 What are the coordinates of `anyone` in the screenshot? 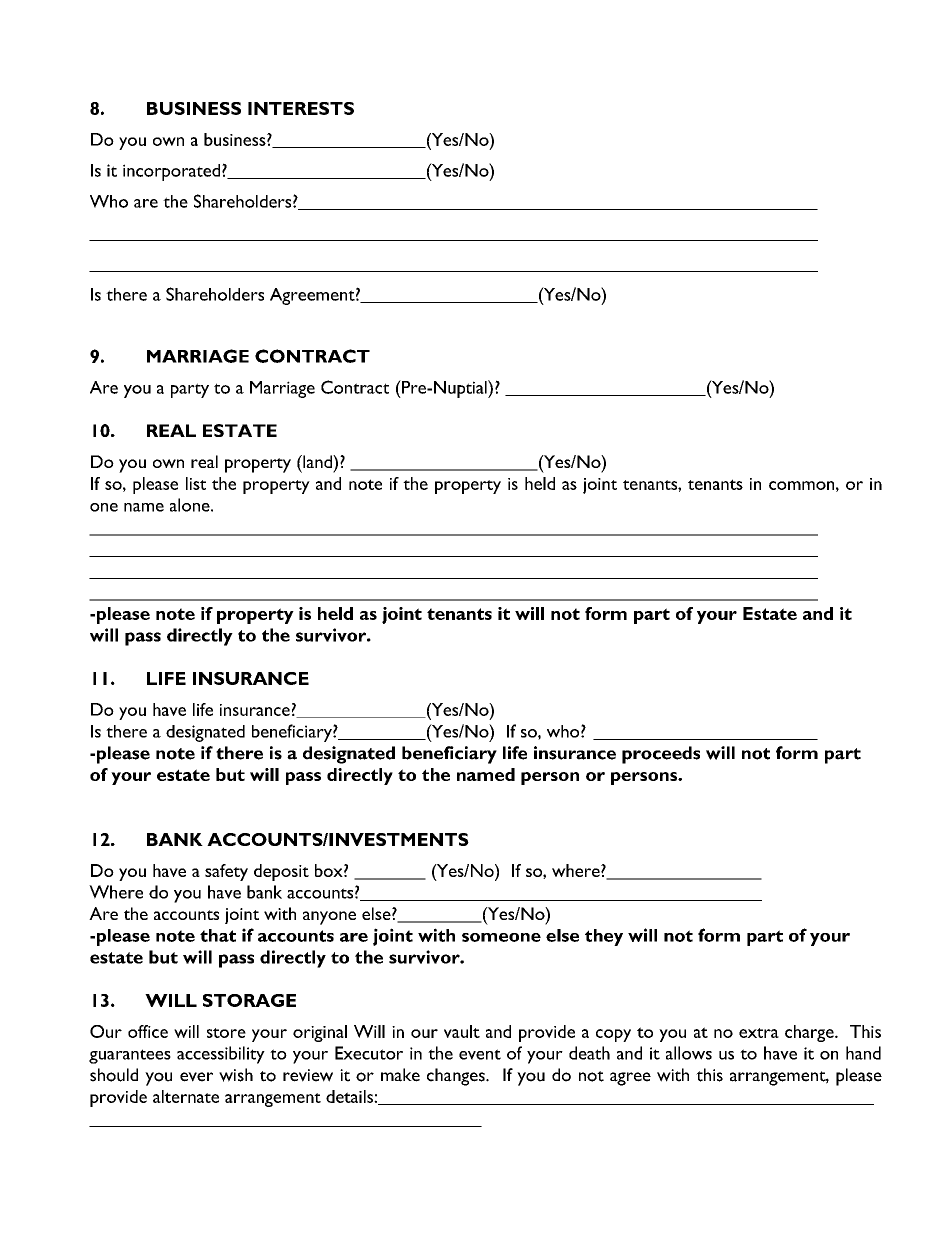 It's located at (329, 918).
